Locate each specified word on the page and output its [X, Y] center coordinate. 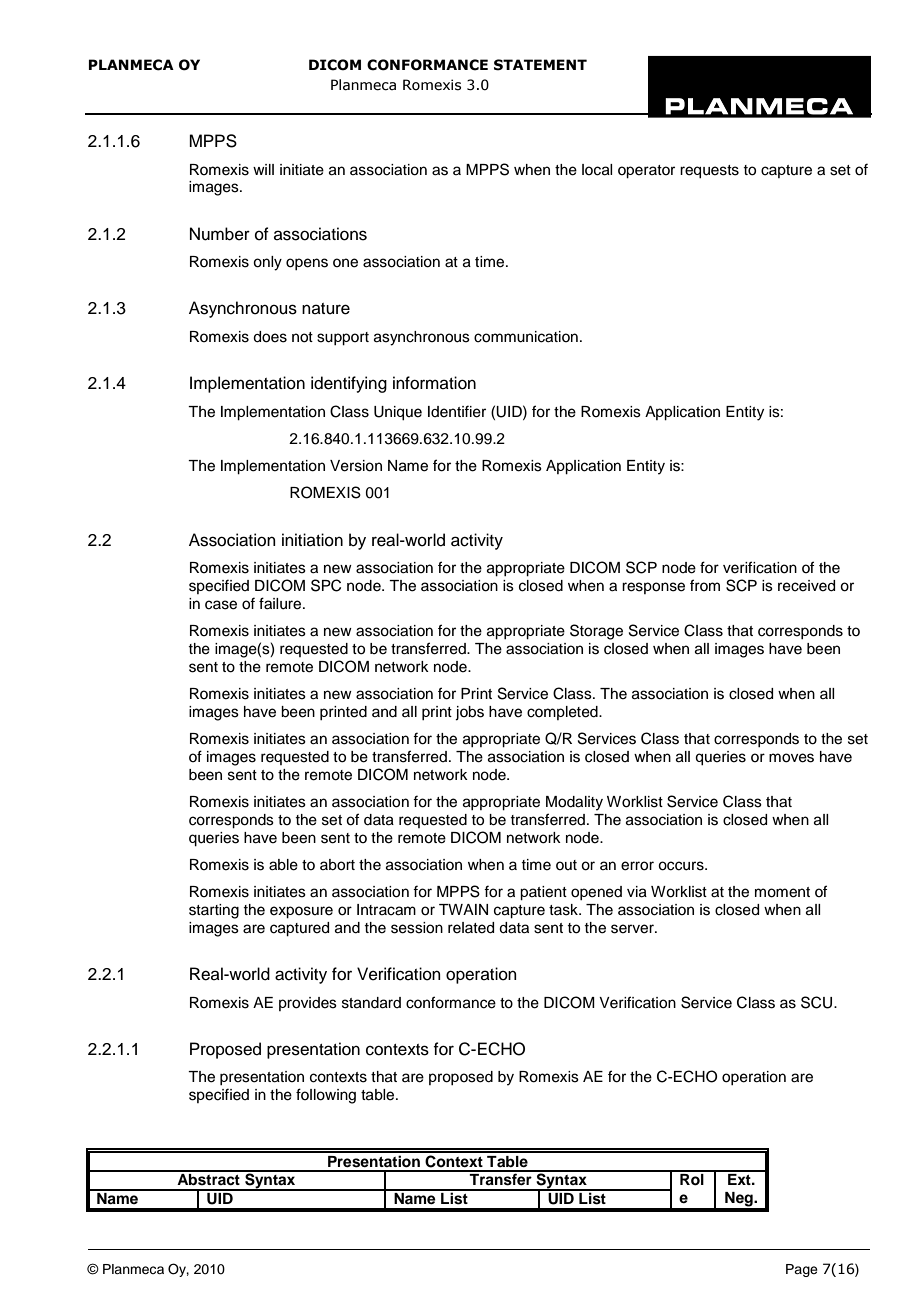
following [326, 1096]
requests [709, 172]
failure [281, 603]
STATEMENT [540, 65]
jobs [469, 713]
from [705, 585]
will [263, 169]
